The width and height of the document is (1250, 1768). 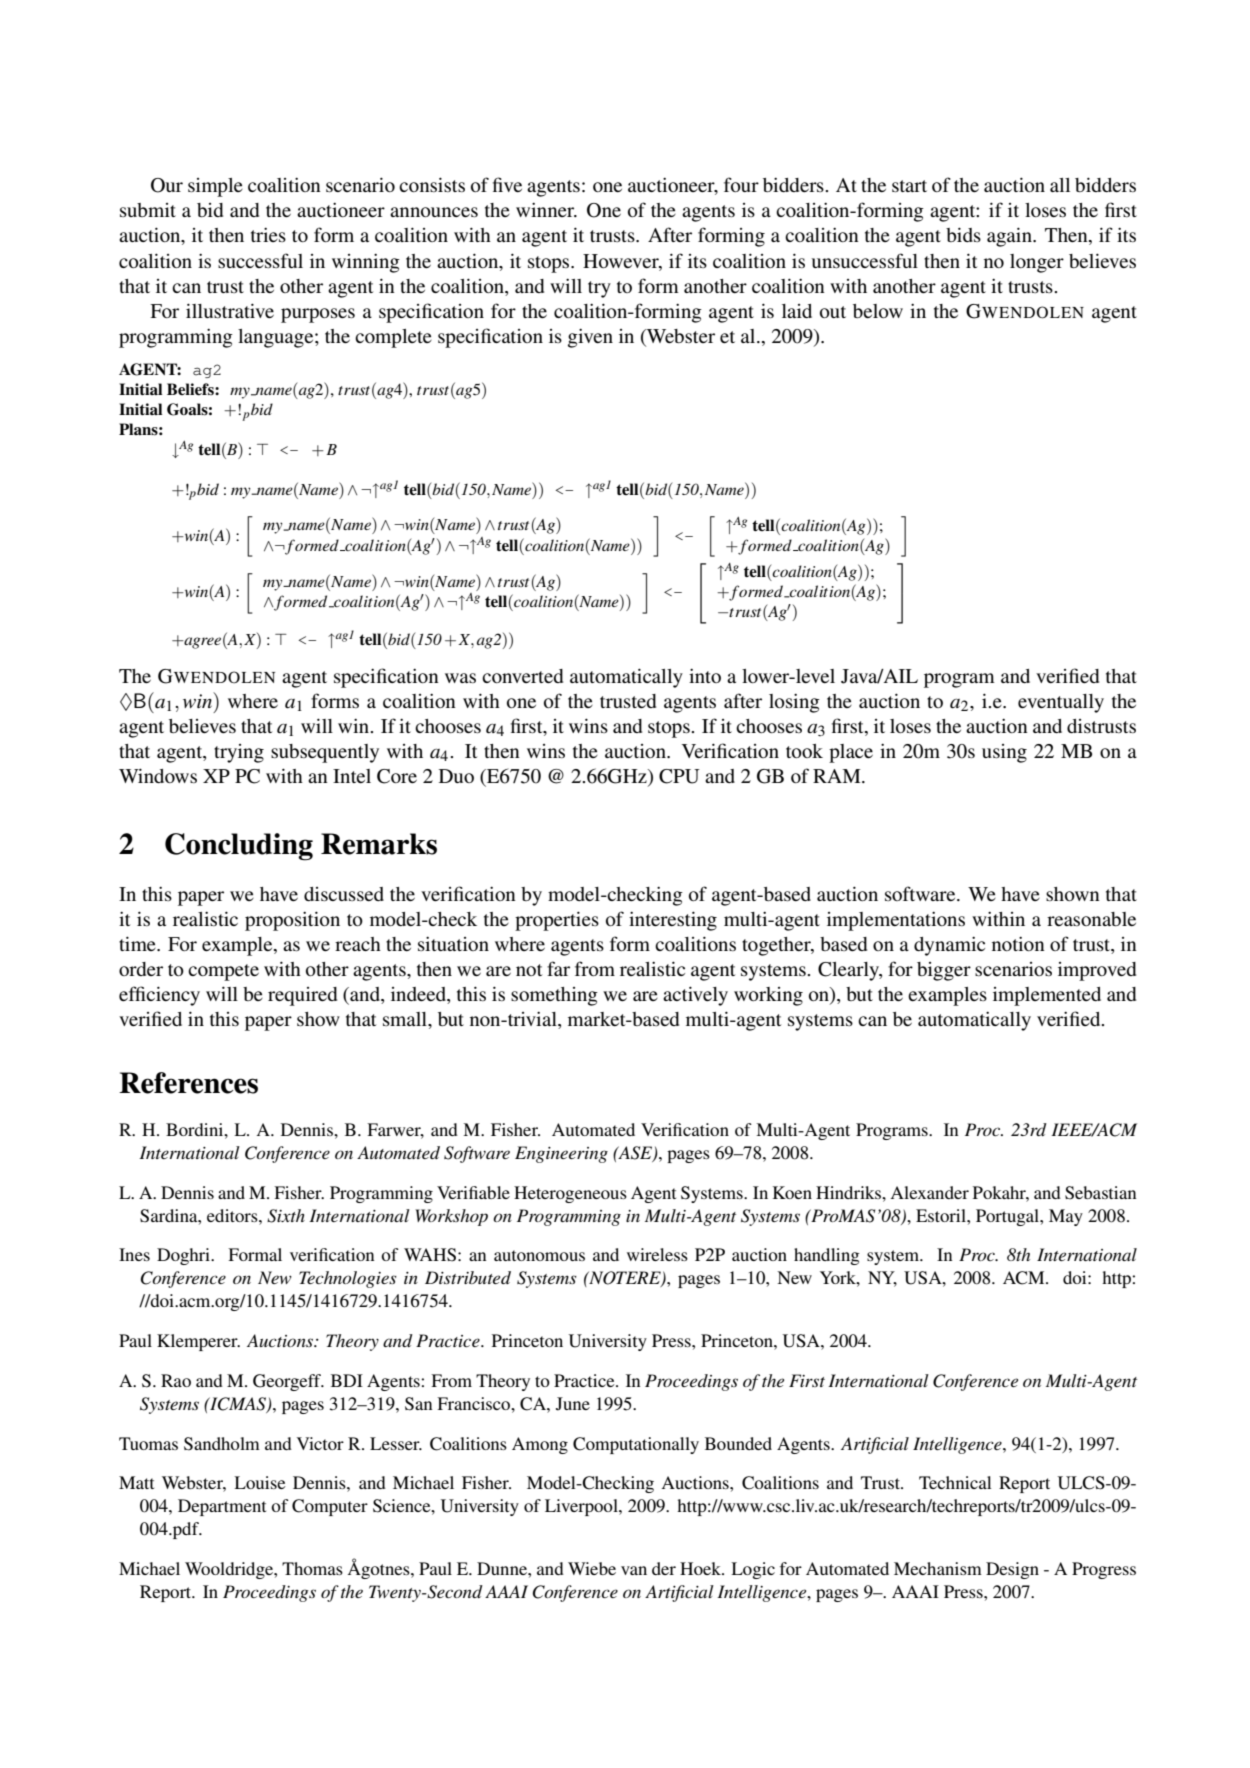 I want to click on something, so click(x=554, y=996).
